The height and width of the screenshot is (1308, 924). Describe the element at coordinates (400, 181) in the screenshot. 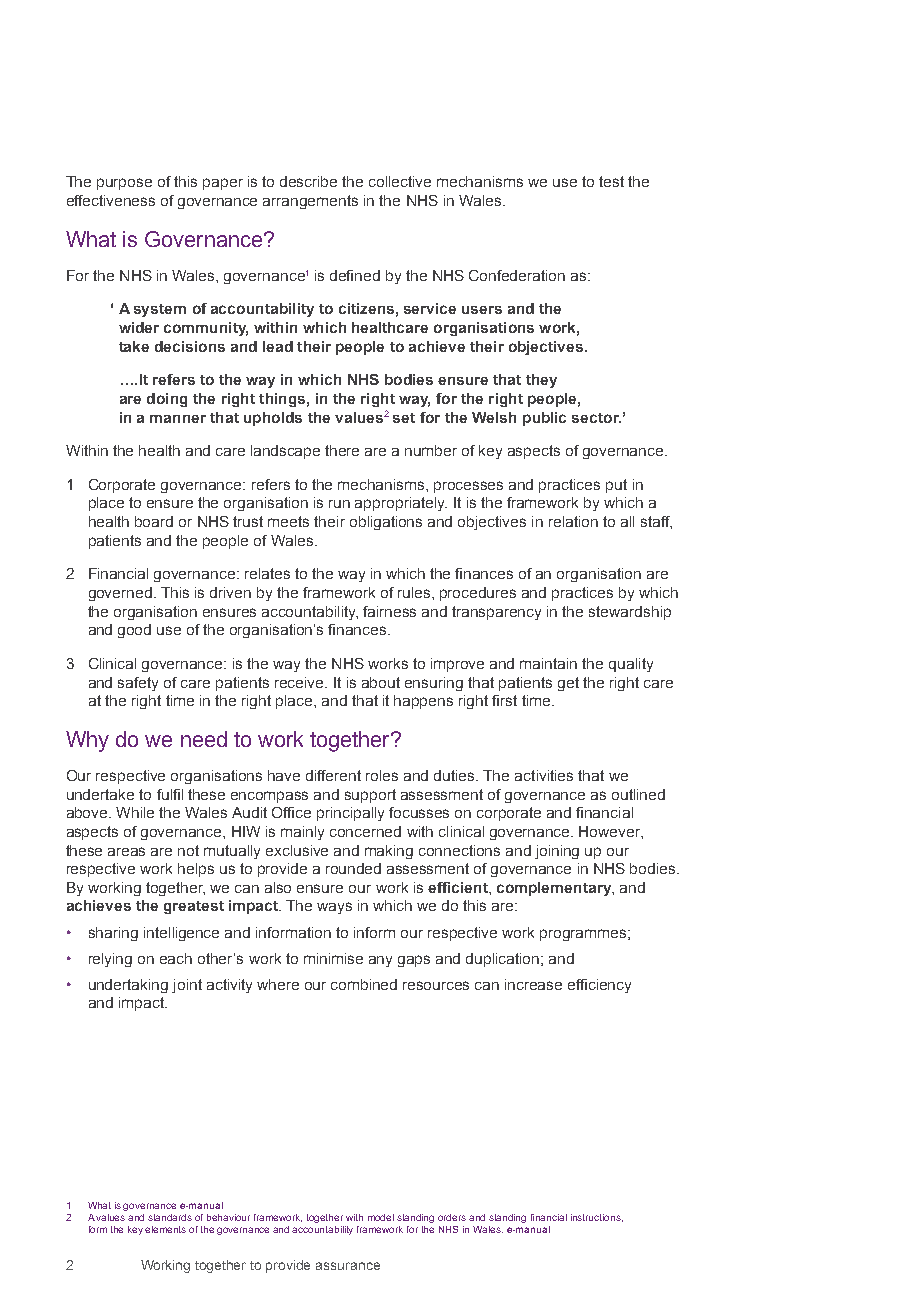

I see `collective` at that location.
